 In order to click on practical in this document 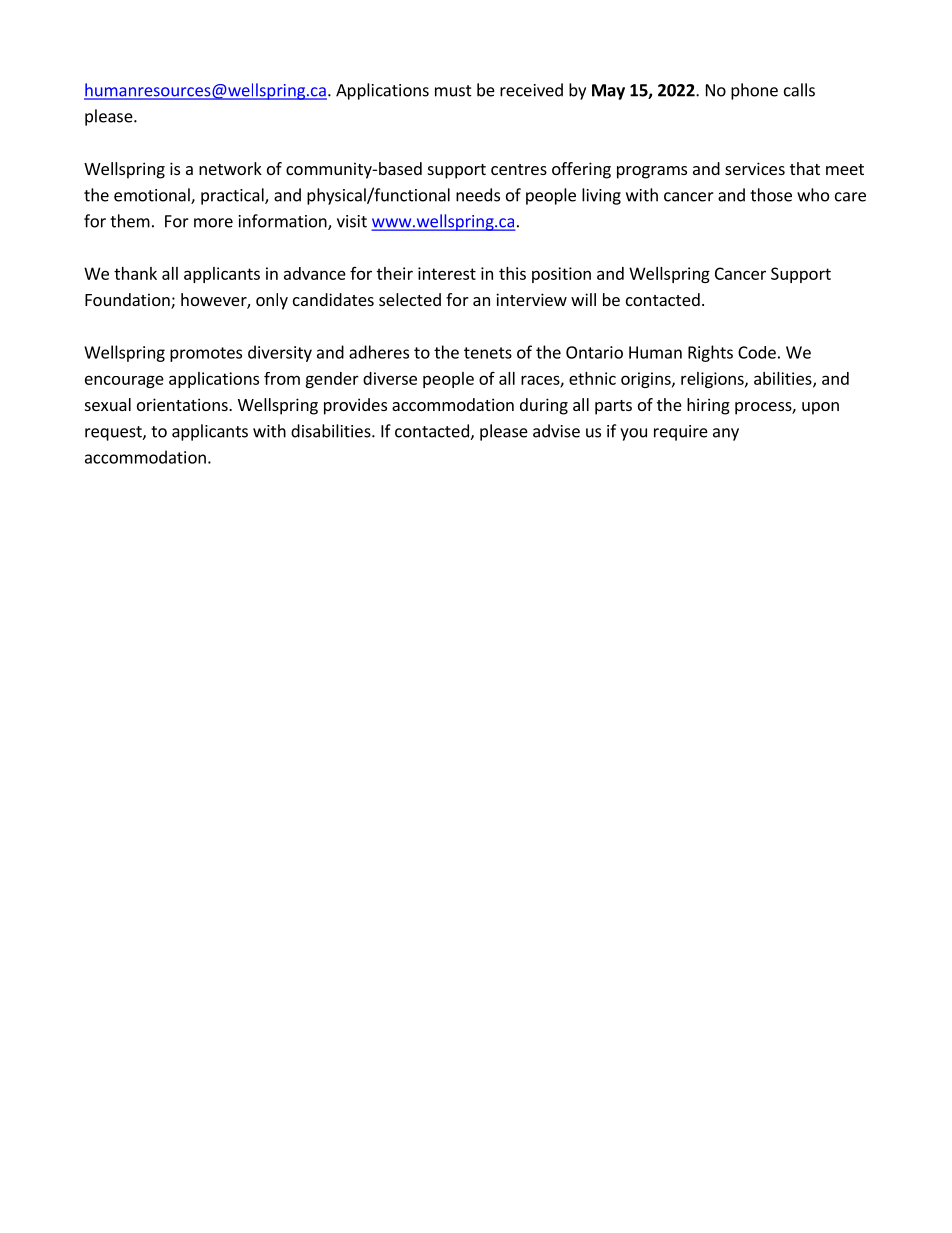, I will do `click(233, 196)`.
